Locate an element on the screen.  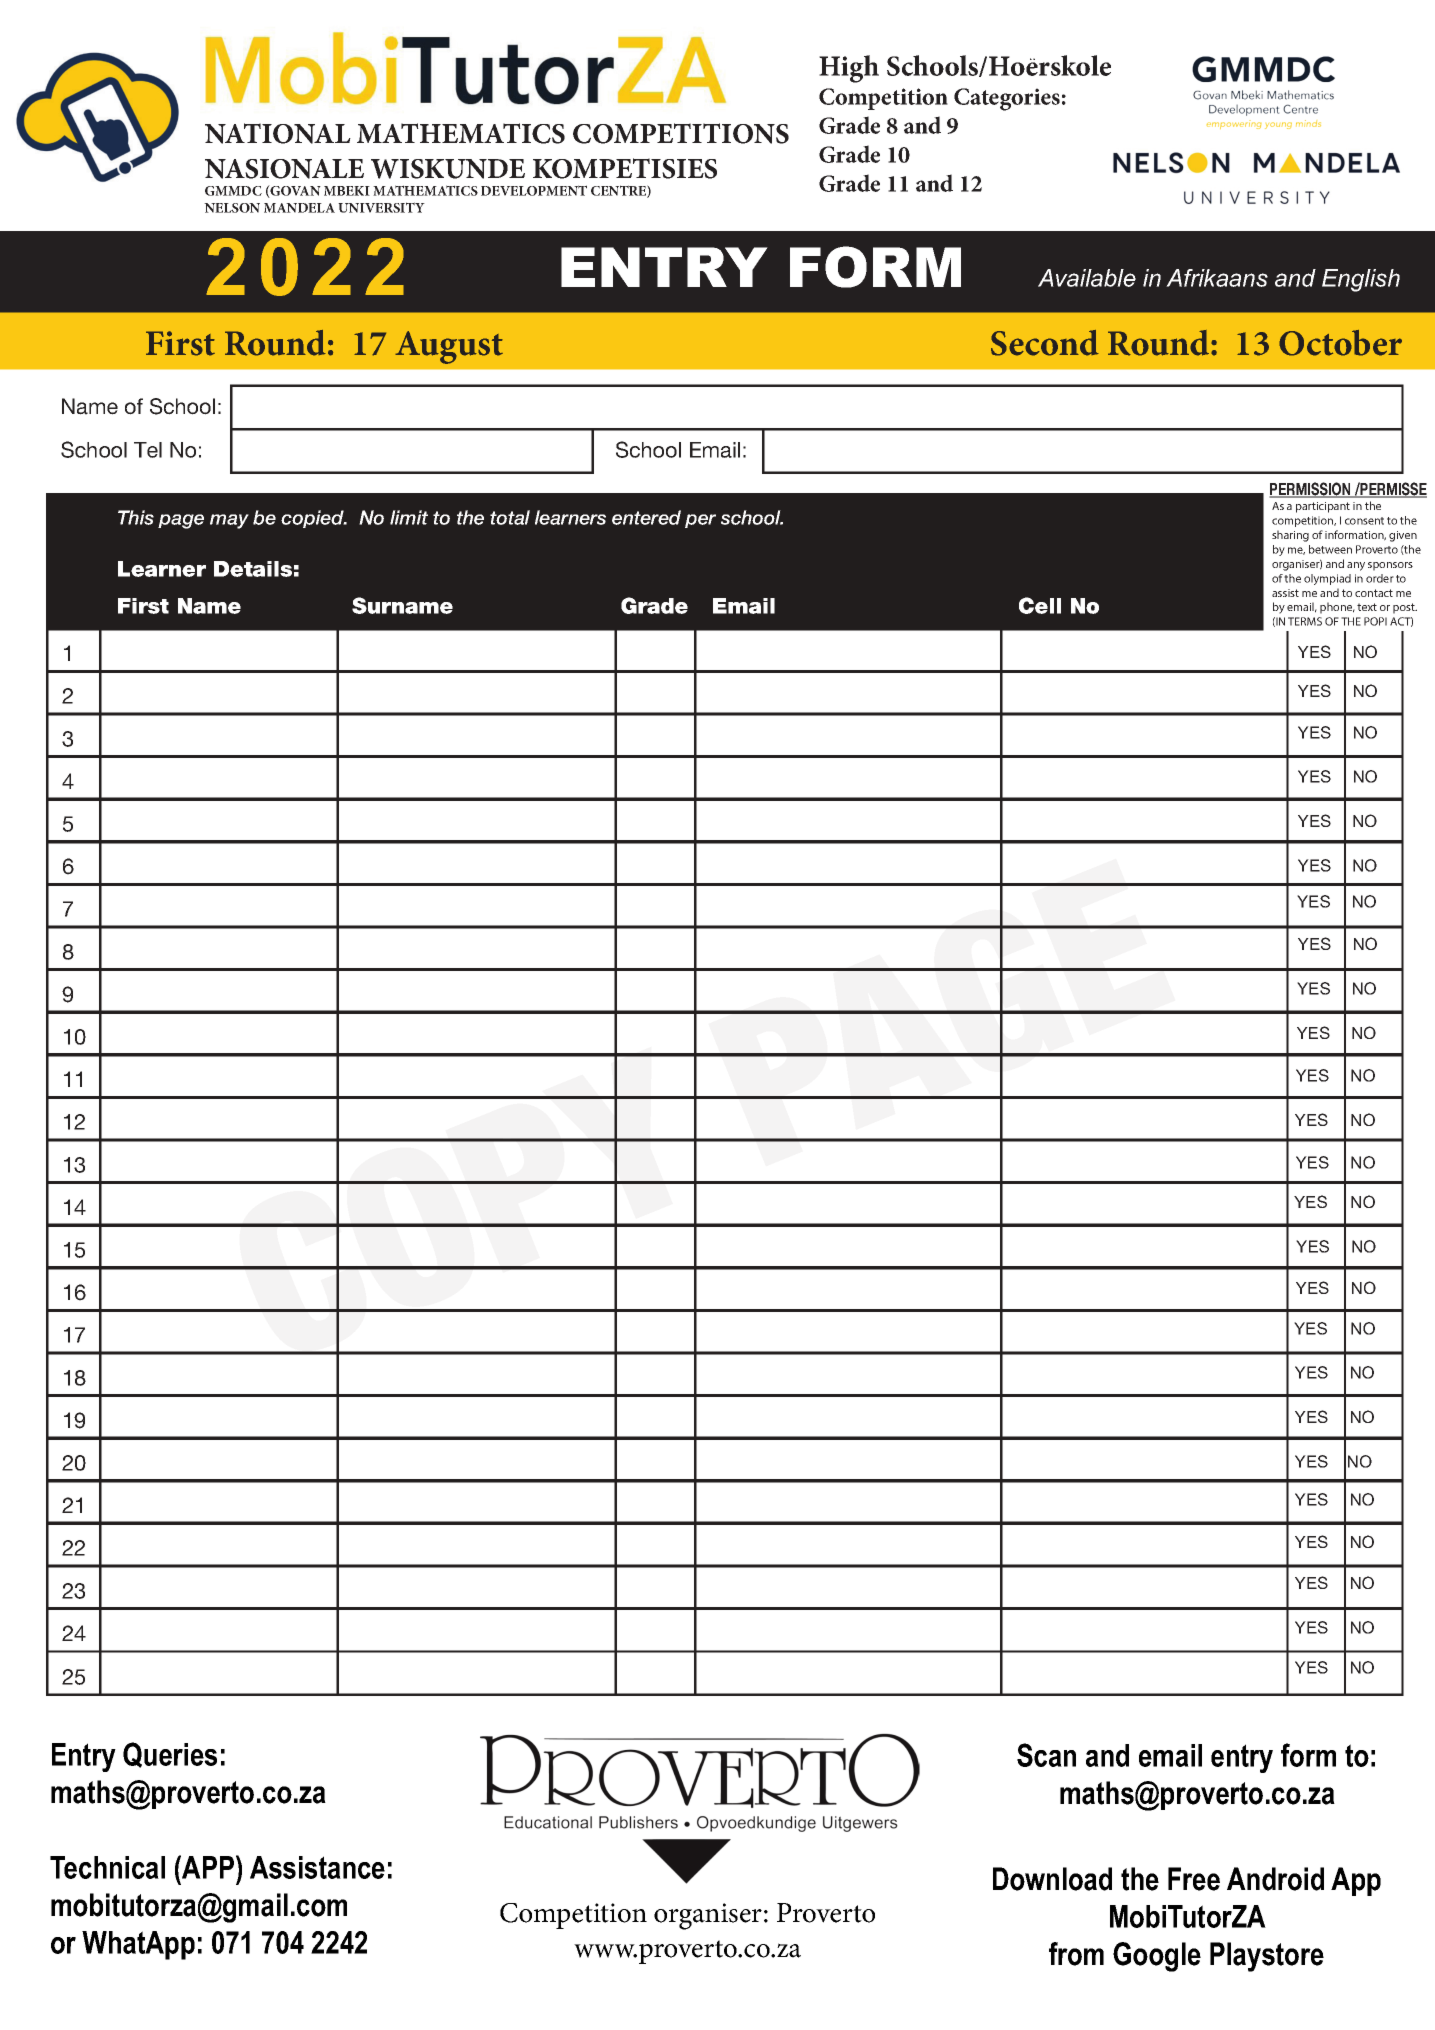
High is located at coordinates (849, 69).
